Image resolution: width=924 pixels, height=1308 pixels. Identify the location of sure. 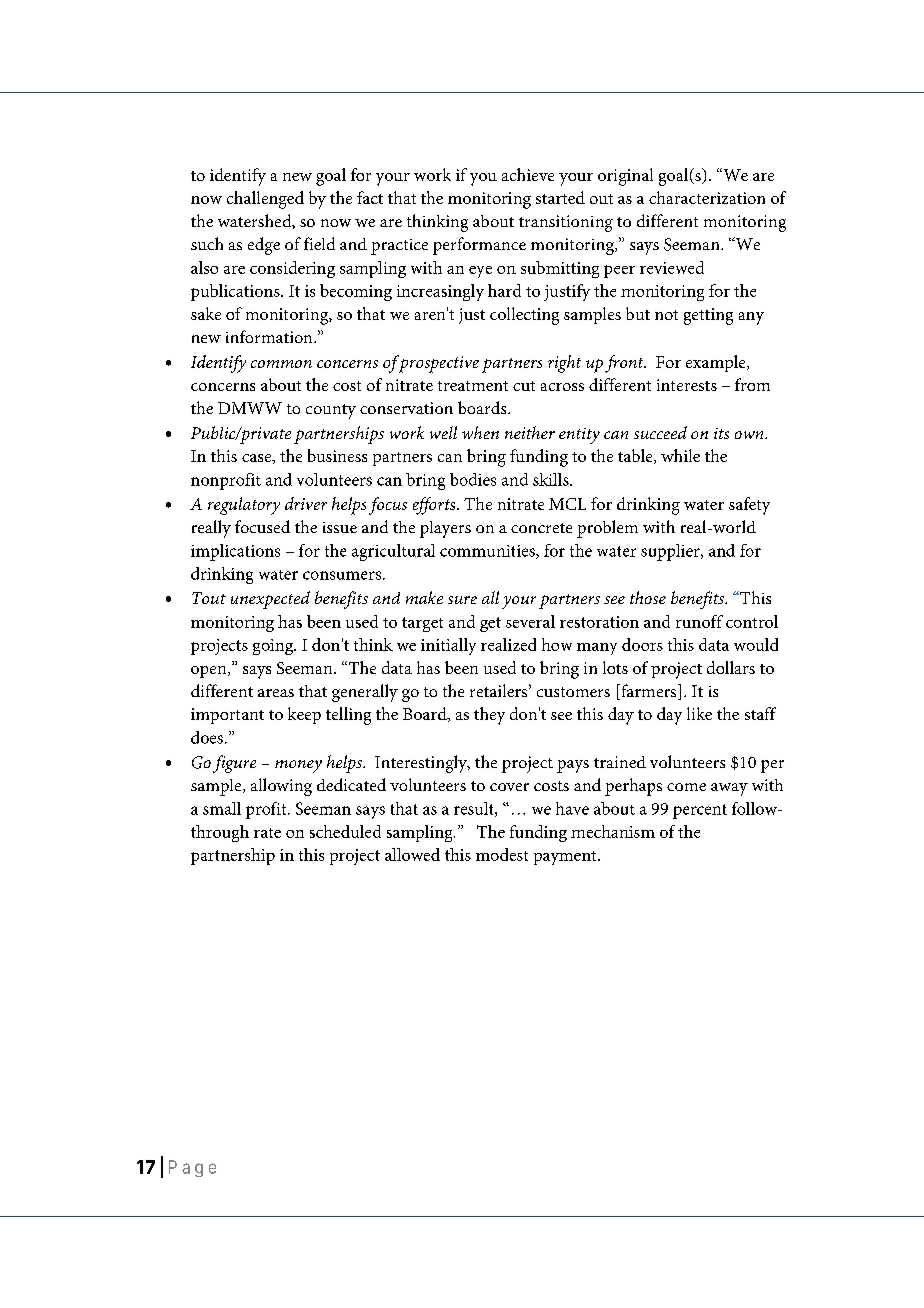
(462, 600).
